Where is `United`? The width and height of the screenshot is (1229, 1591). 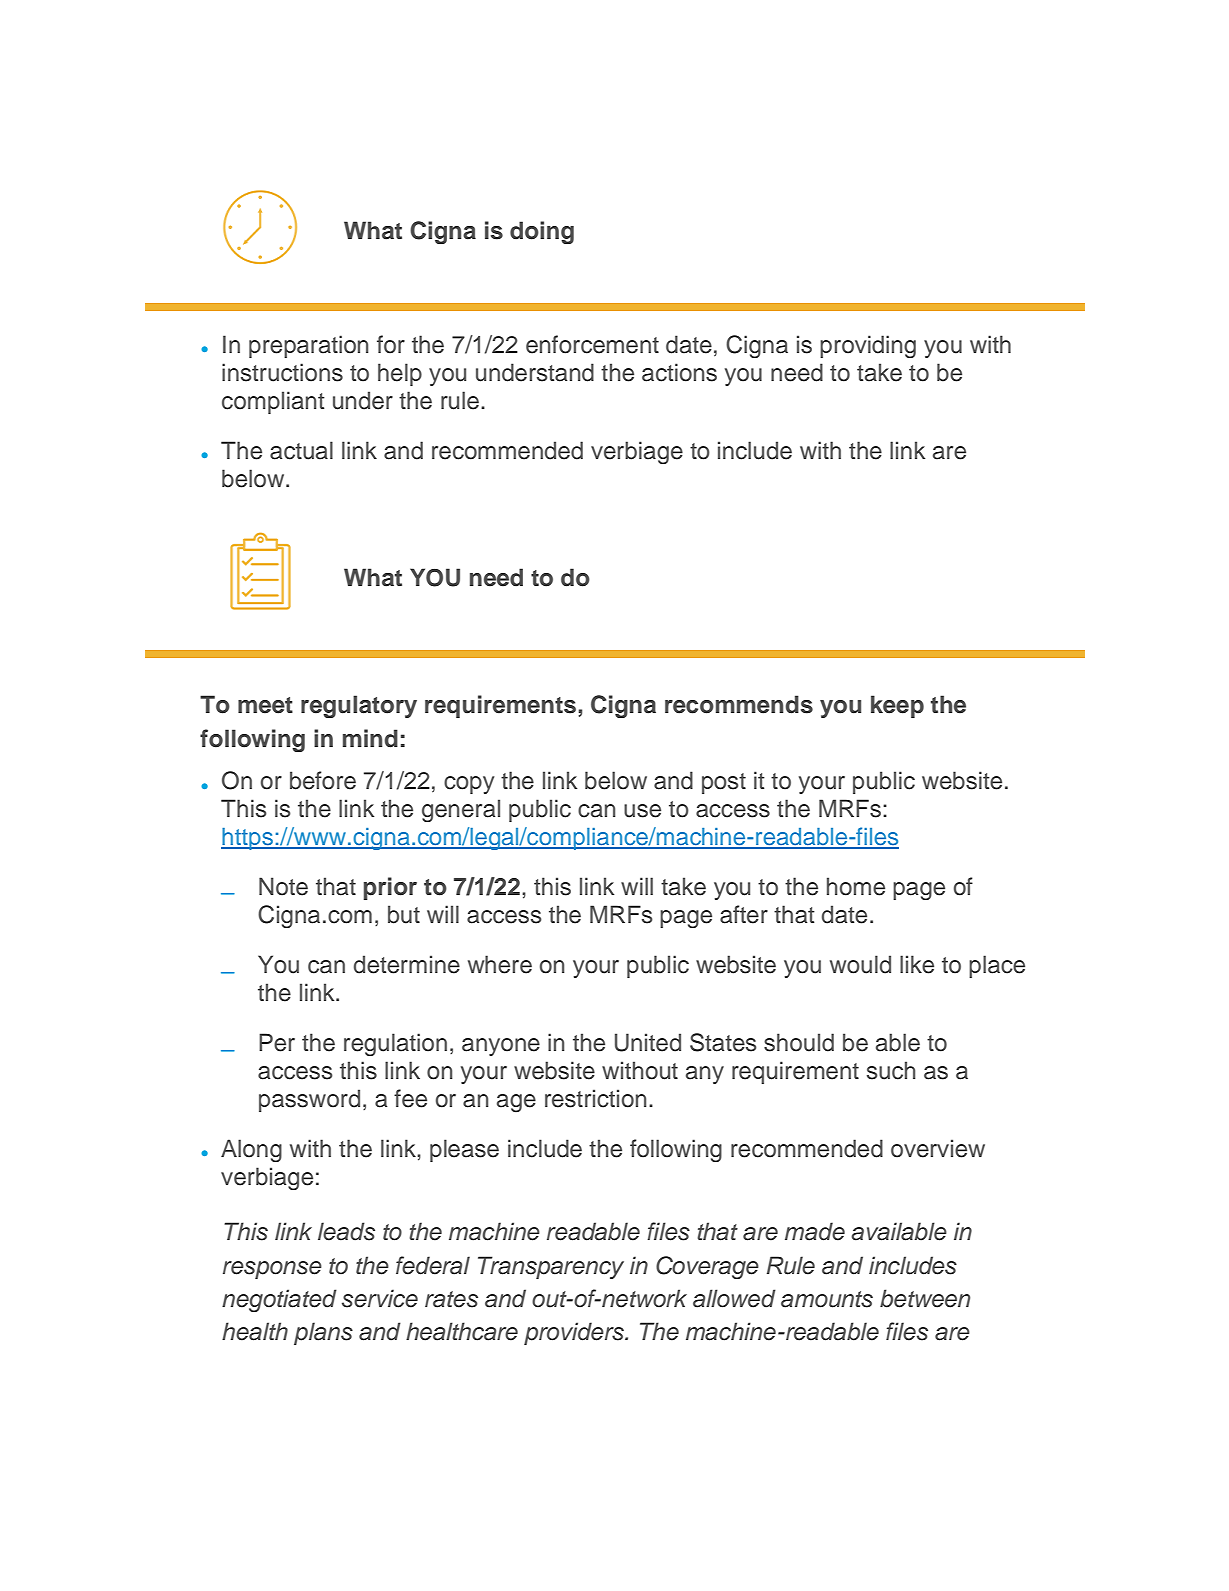 United is located at coordinates (648, 1042).
